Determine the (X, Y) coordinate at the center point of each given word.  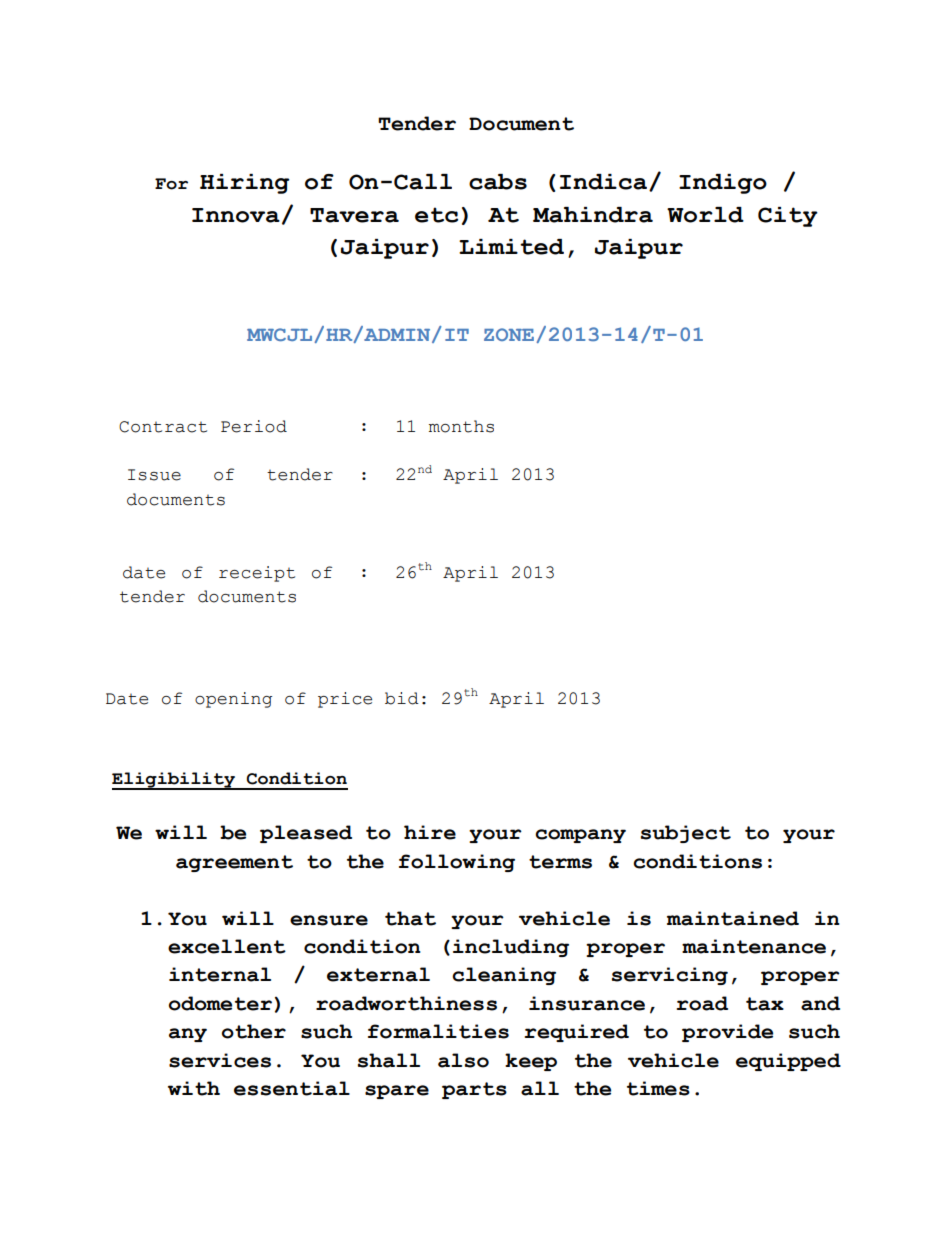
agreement (234, 863)
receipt (257, 574)
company (580, 836)
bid (402, 698)
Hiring (245, 184)
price (345, 700)
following (457, 863)
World (705, 215)
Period (254, 426)
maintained (733, 918)
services (220, 1060)
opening (233, 700)
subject (686, 834)
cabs (498, 182)
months (461, 426)
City (788, 217)
